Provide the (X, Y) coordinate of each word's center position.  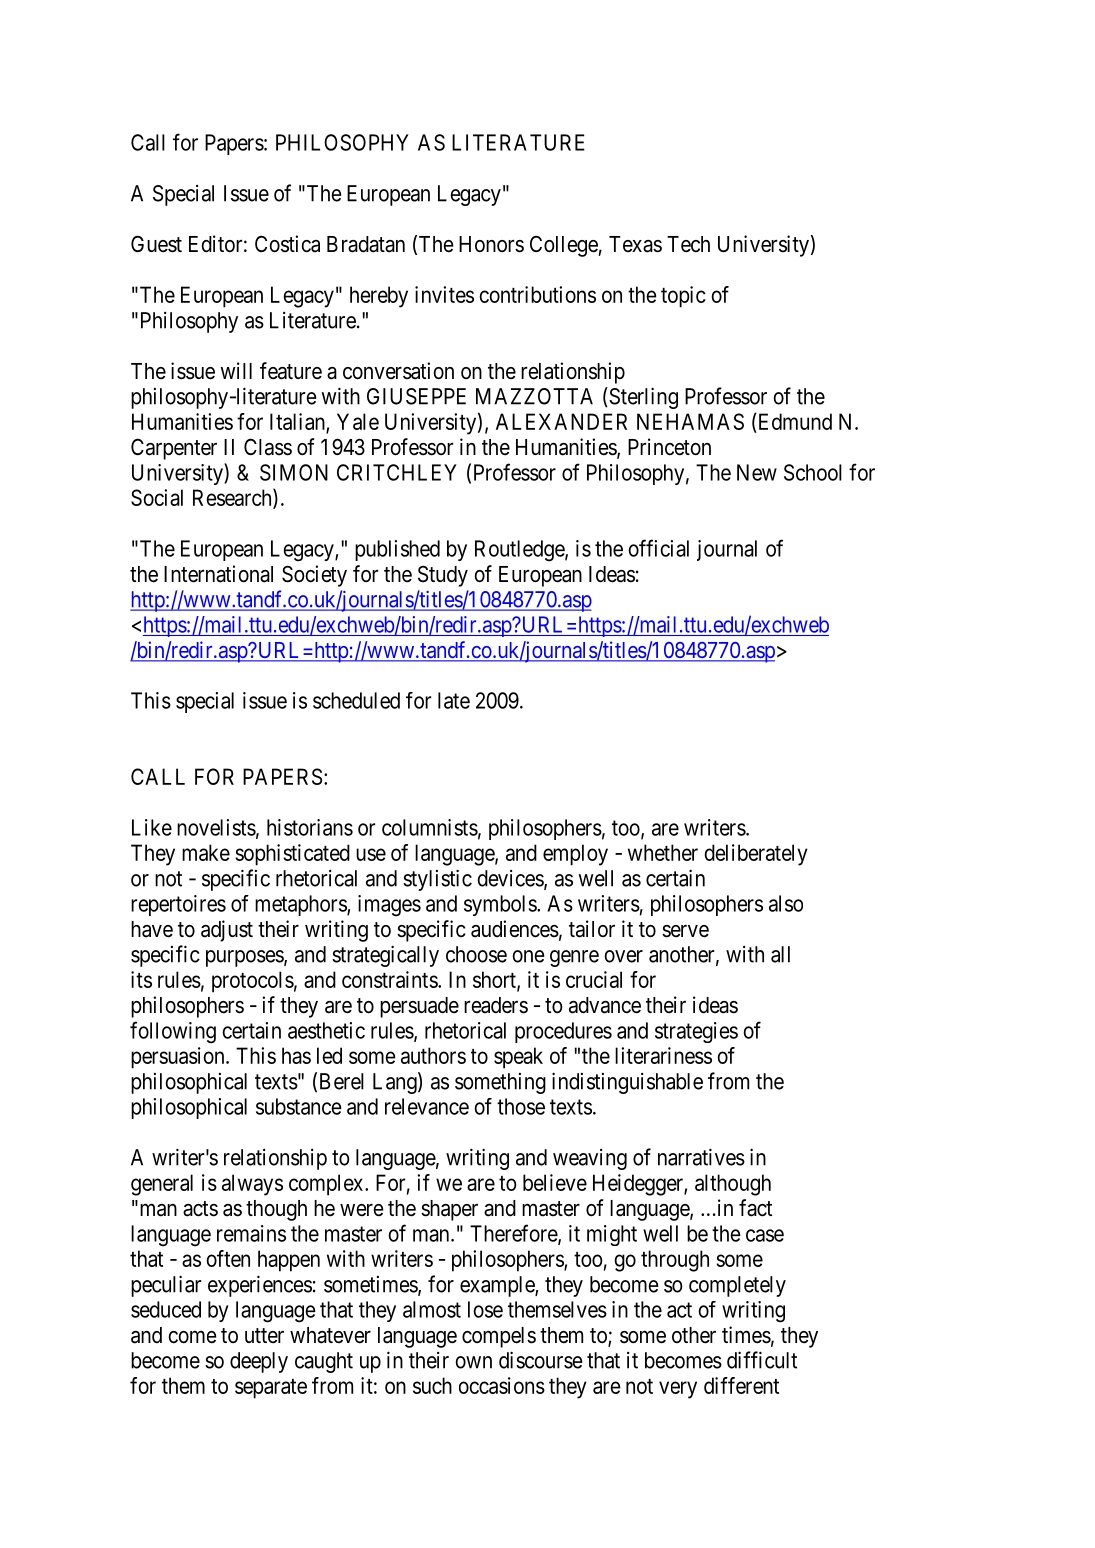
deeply (259, 1362)
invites (444, 294)
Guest (156, 244)
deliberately (756, 855)
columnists (430, 827)
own (473, 1362)
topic (683, 297)
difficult (762, 1360)
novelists (216, 827)
